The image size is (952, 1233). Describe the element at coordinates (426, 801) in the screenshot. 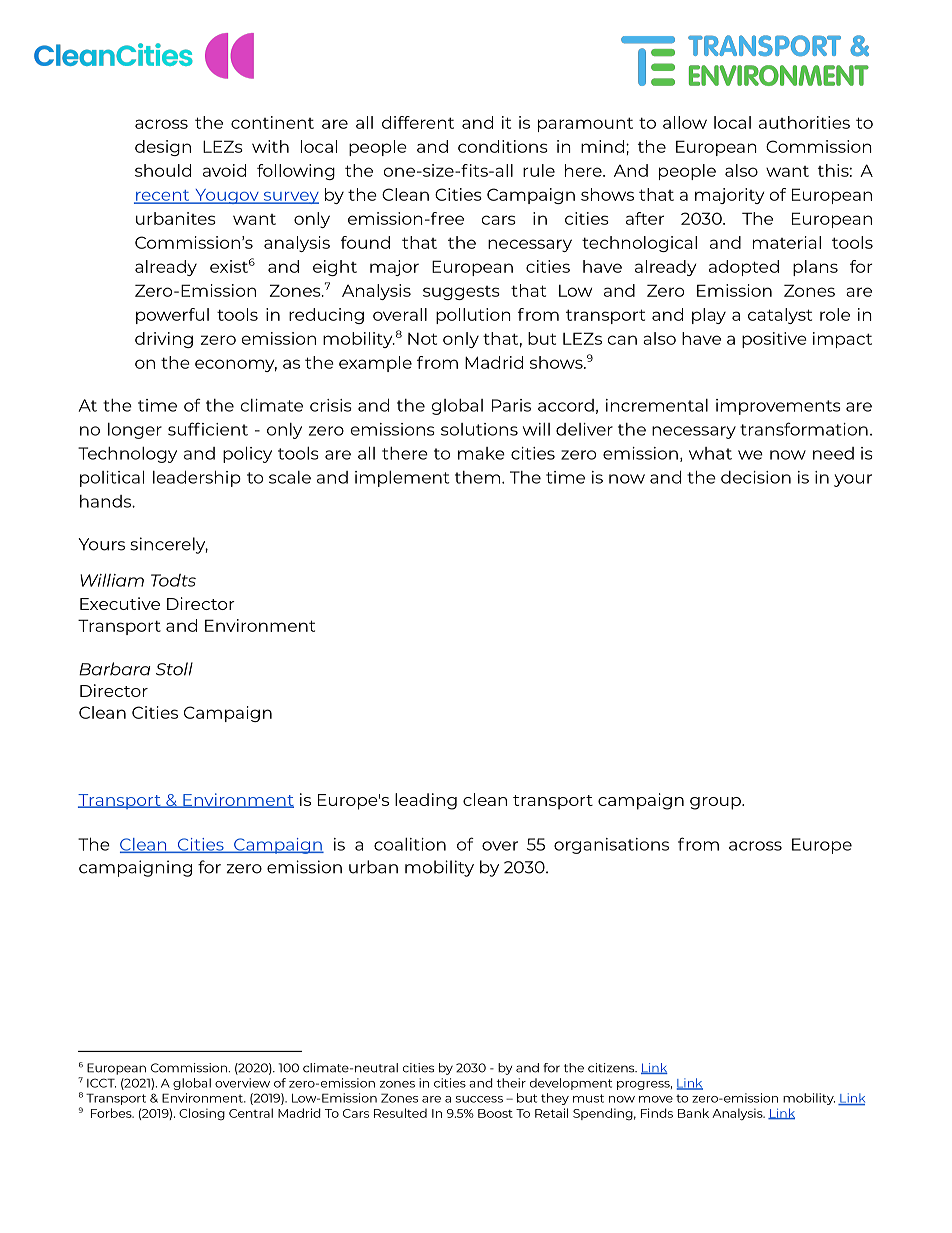

I see `leading` at that location.
